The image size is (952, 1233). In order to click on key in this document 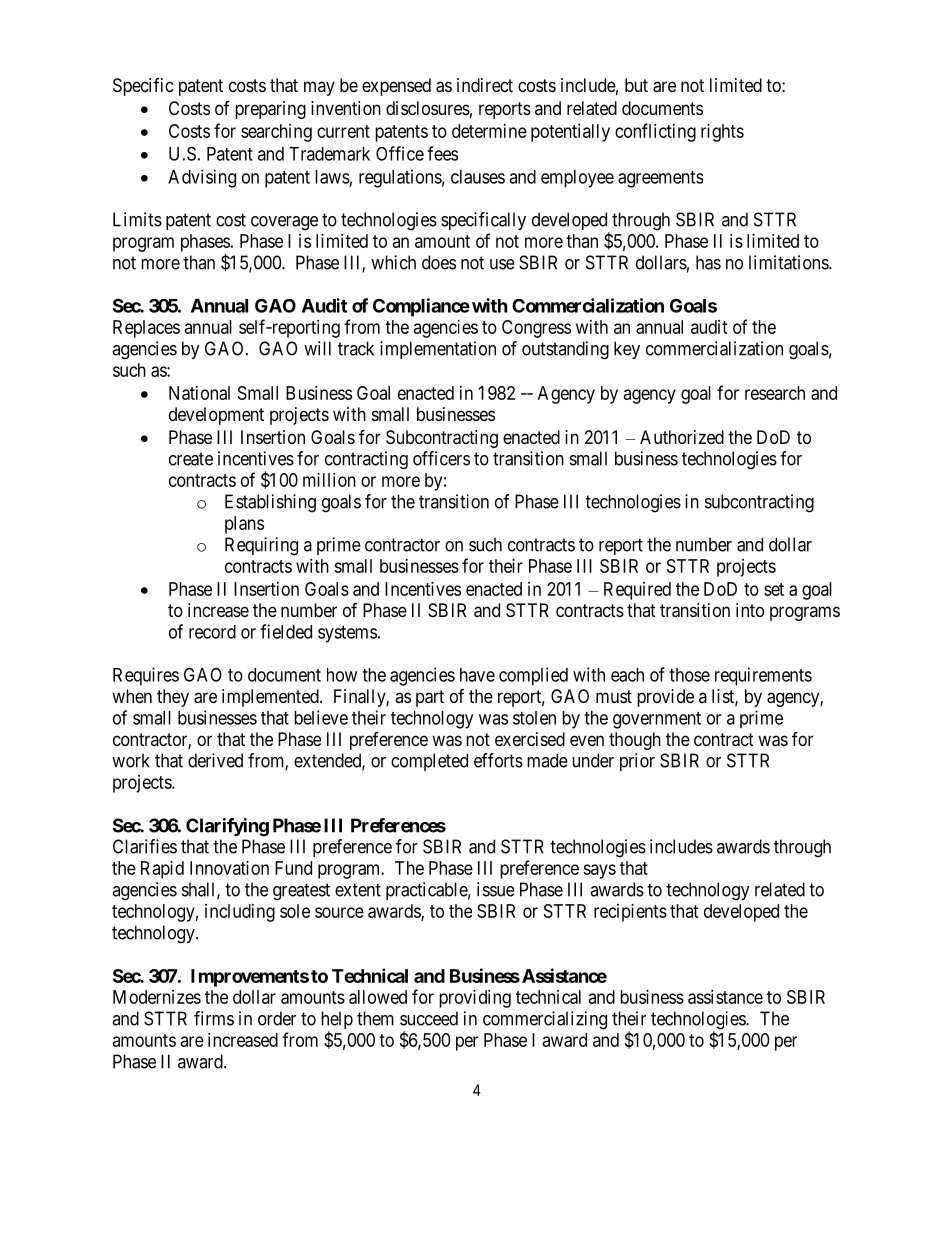, I will do `click(627, 350)`.
